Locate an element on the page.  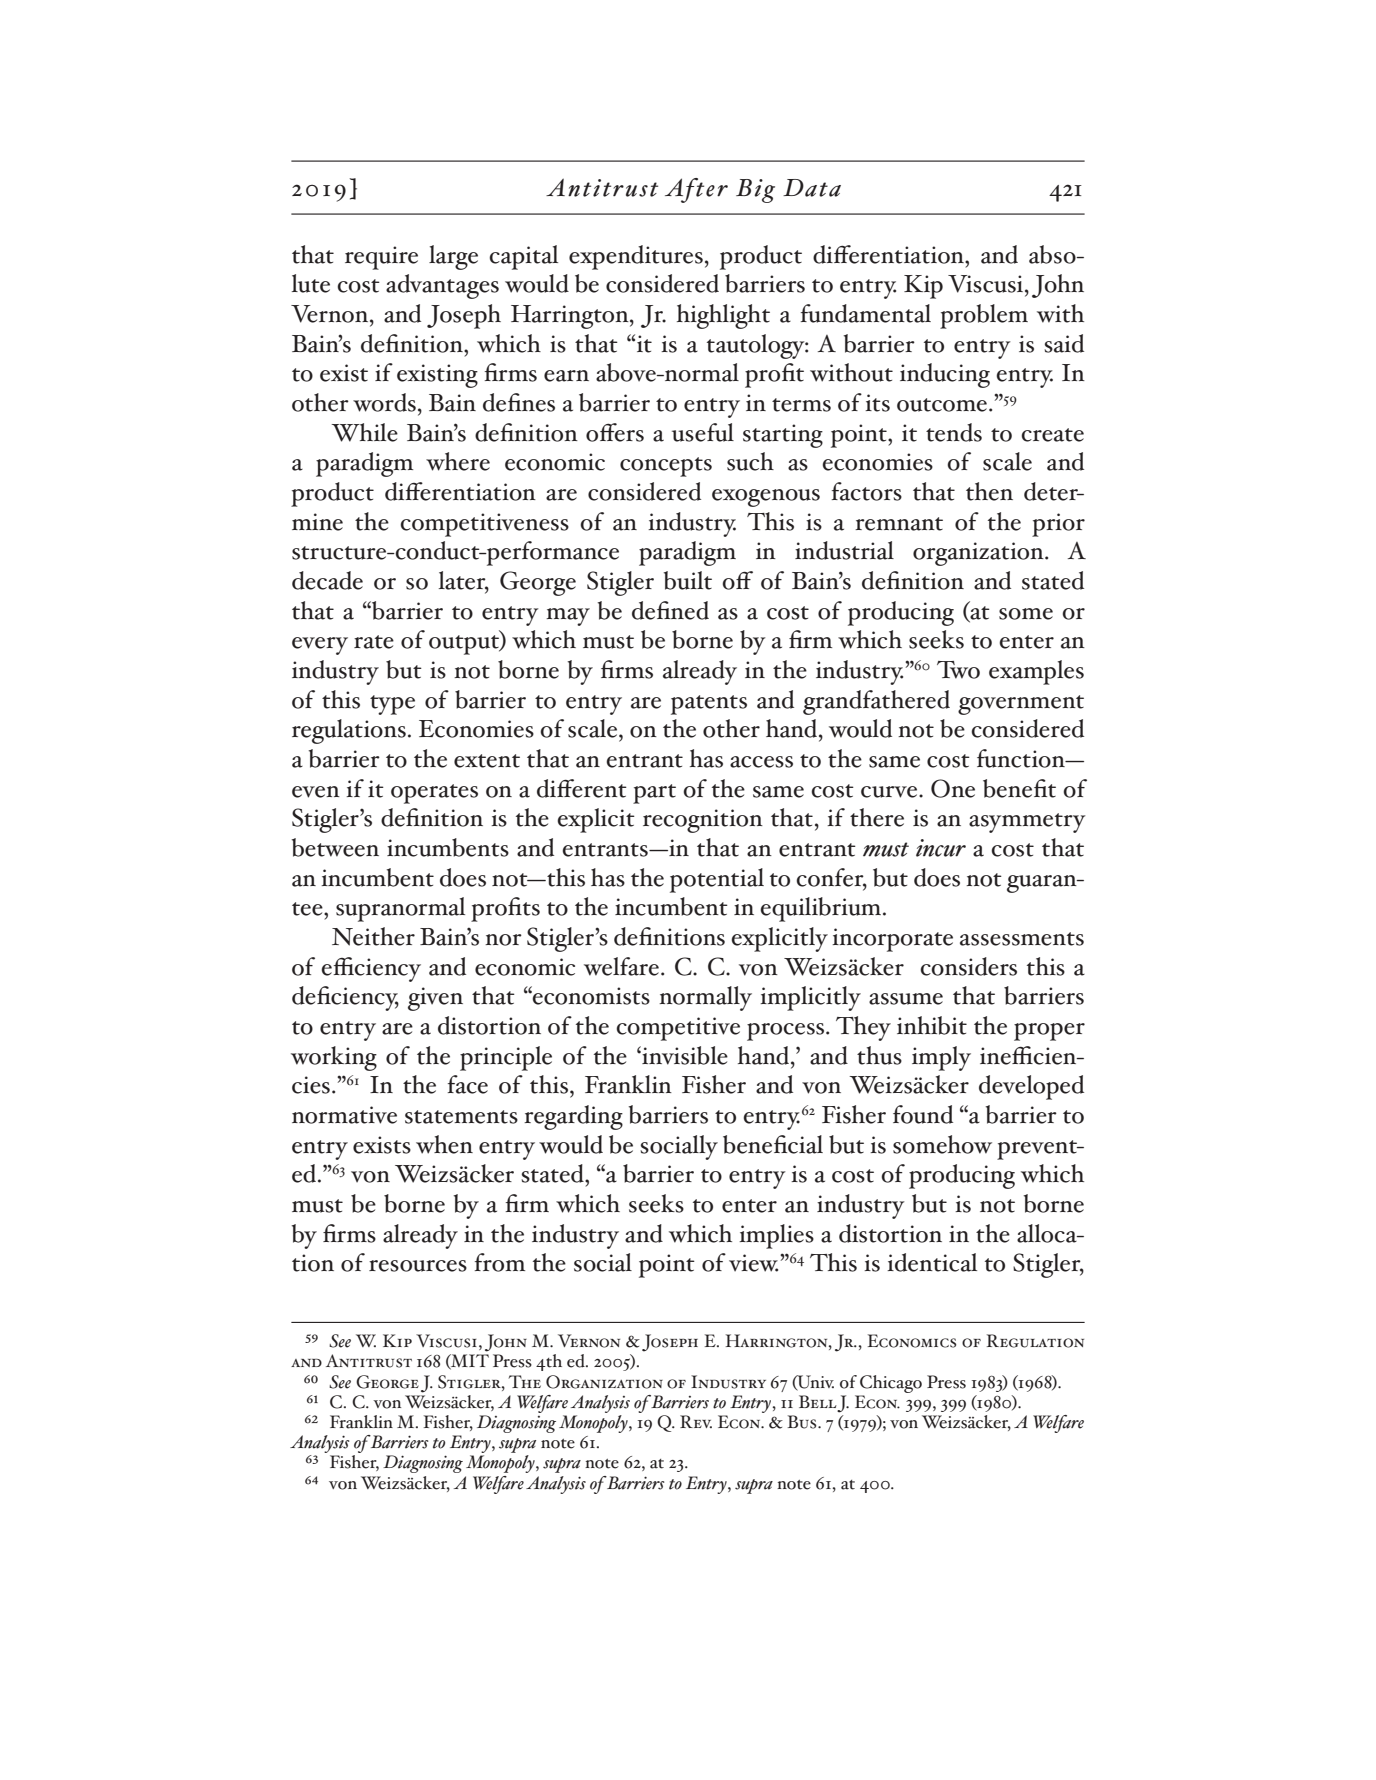
require is located at coordinates (381, 258).
